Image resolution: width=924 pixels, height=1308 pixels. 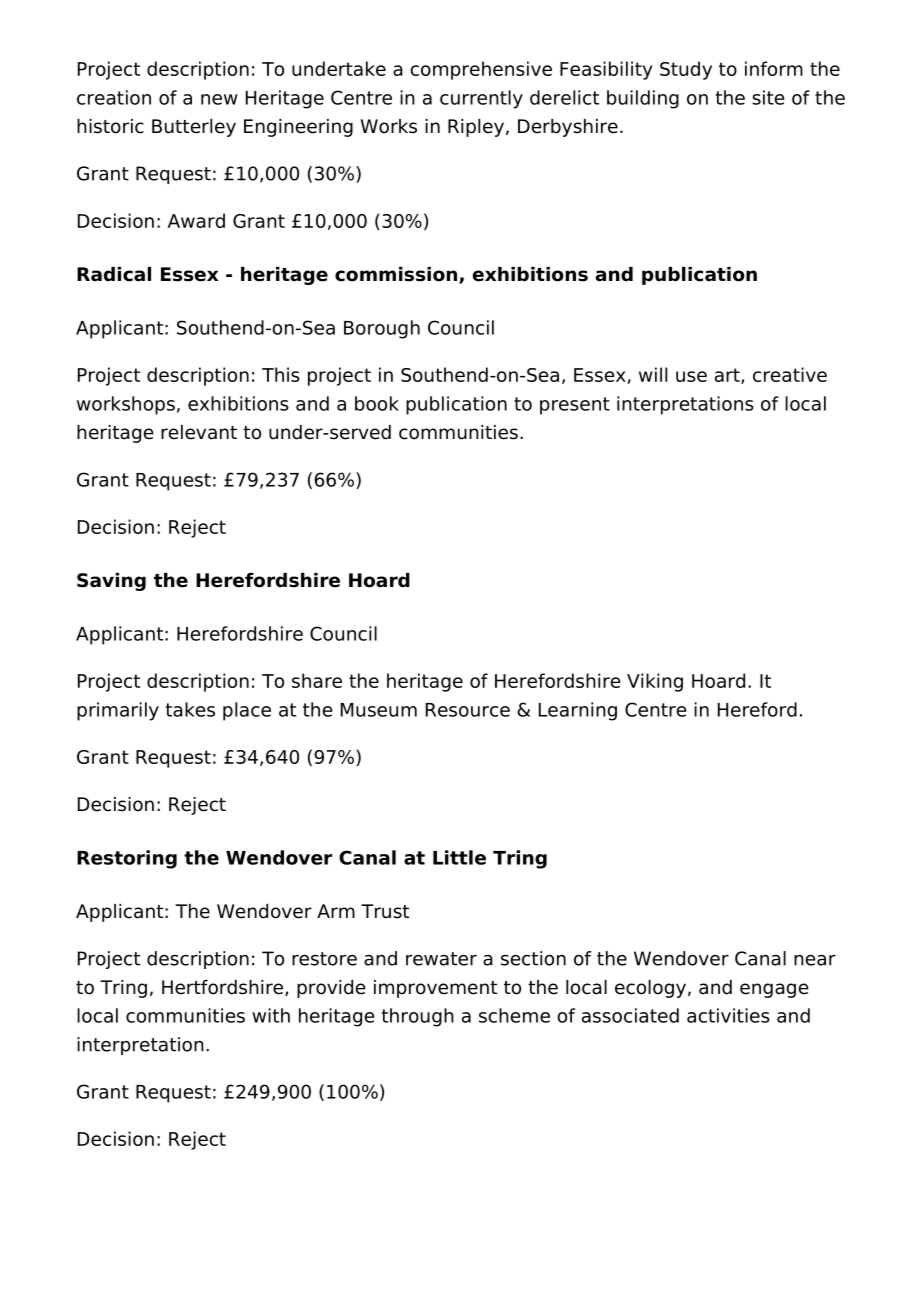 What do you see at coordinates (768, 97) in the page?
I see `site` at bounding box center [768, 97].
